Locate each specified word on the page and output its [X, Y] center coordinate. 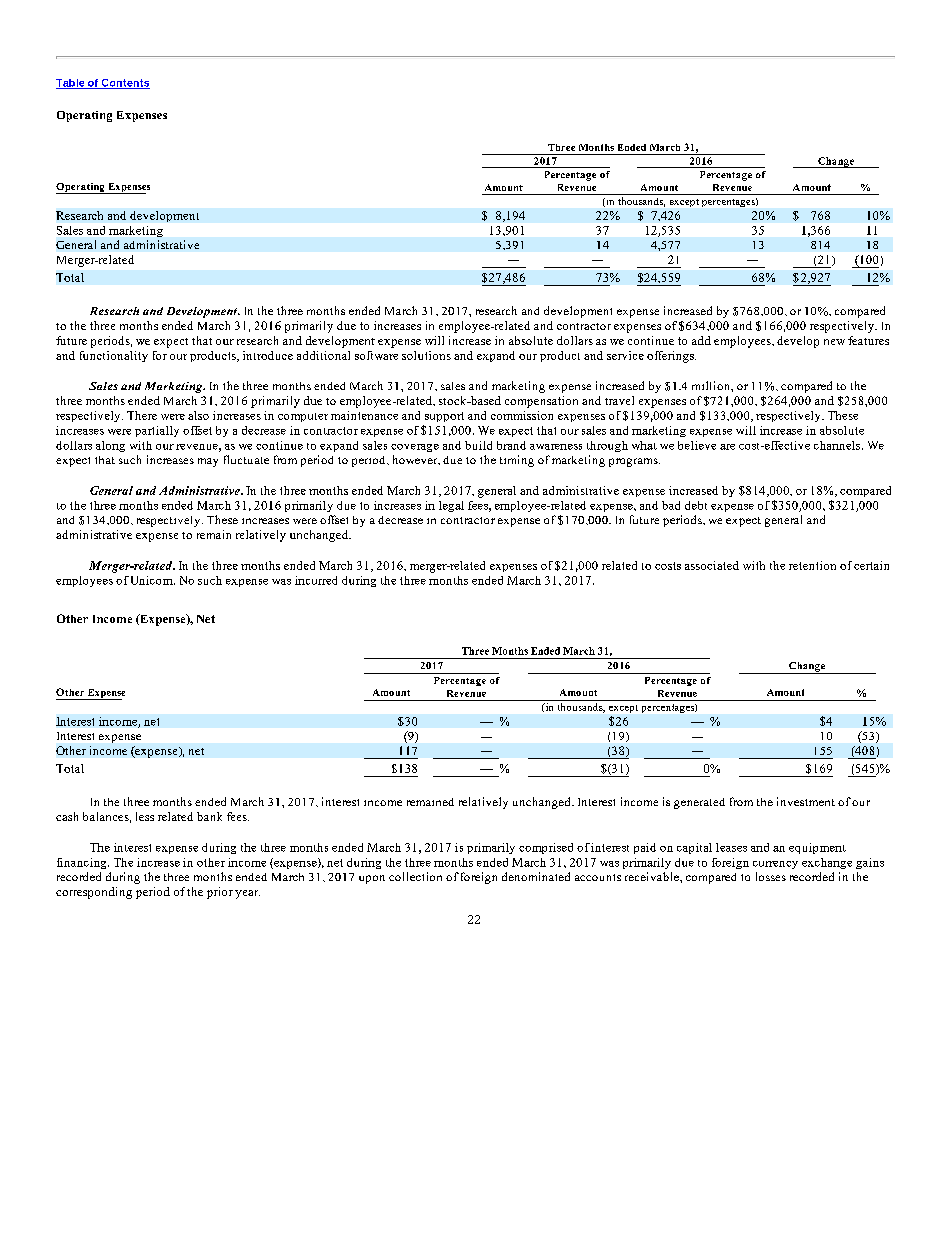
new [834, 342]
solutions [426, 355]
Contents [125, 84]
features [868, 340]
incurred [316, 580]
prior [220, 893]
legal [451, 506]
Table [71, 84]
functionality [114, 356]
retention [812, 565]
